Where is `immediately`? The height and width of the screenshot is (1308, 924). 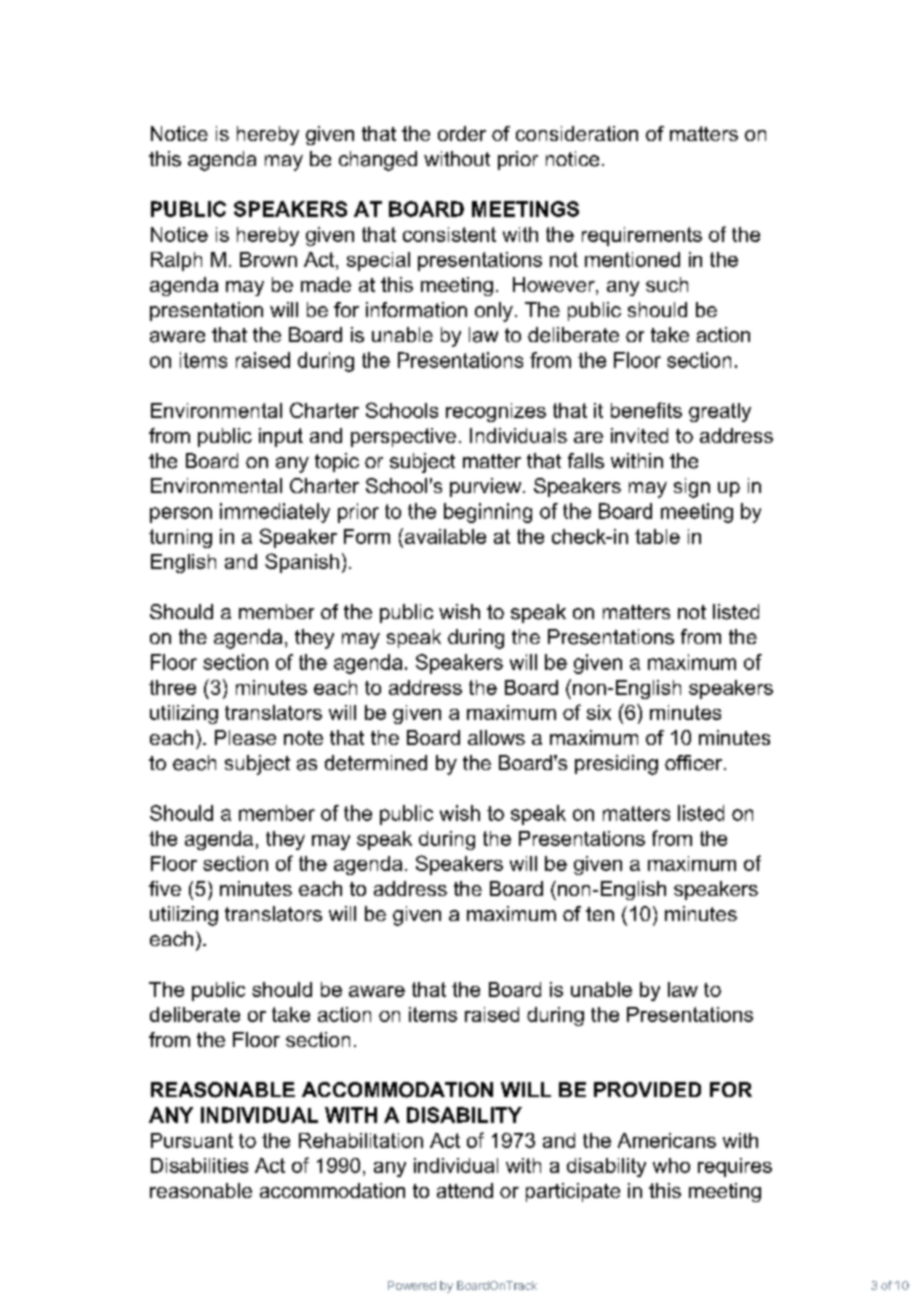 immediately is located at coordinates (275, 513).
